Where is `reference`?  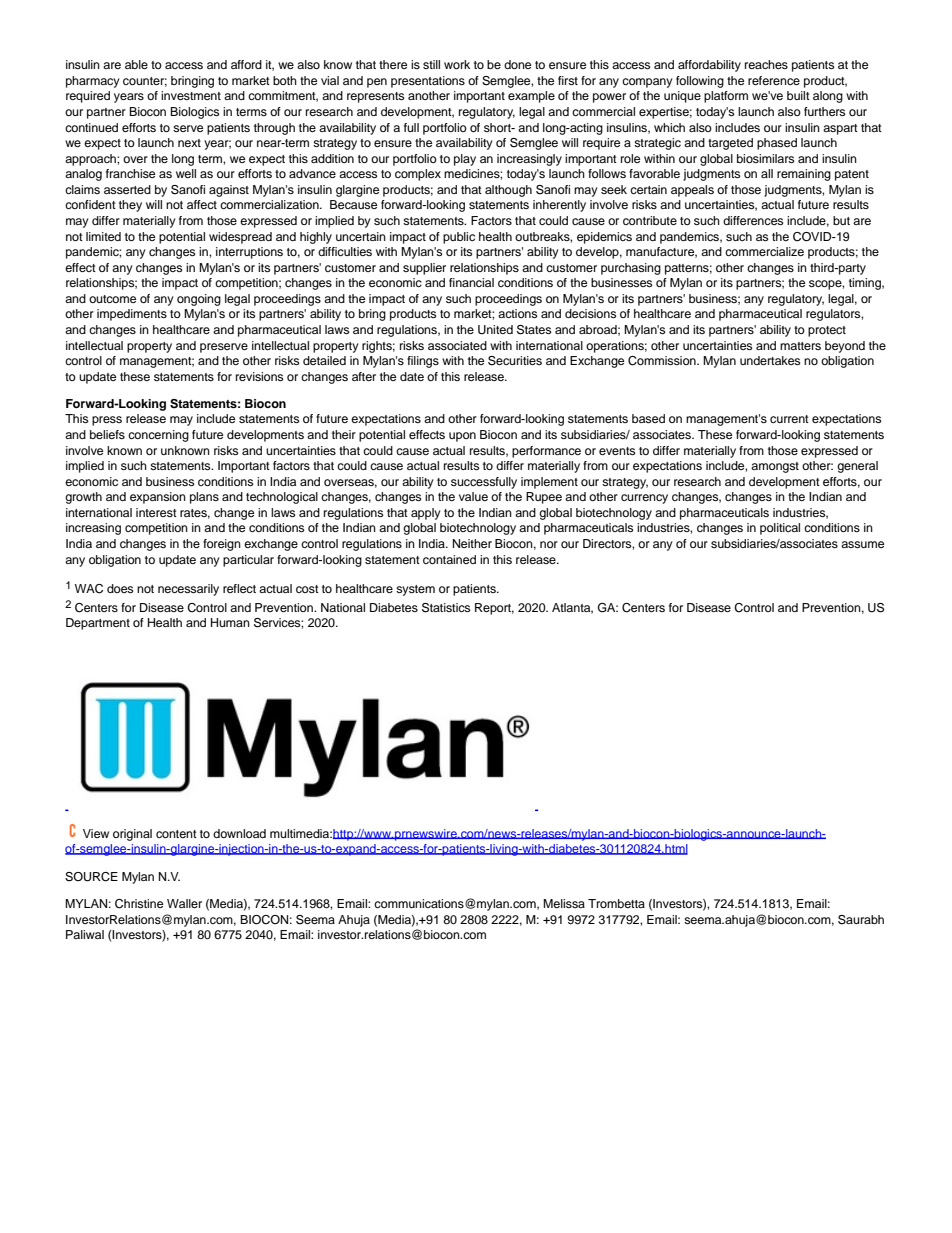
reference is located at coordinates (774, 80).
